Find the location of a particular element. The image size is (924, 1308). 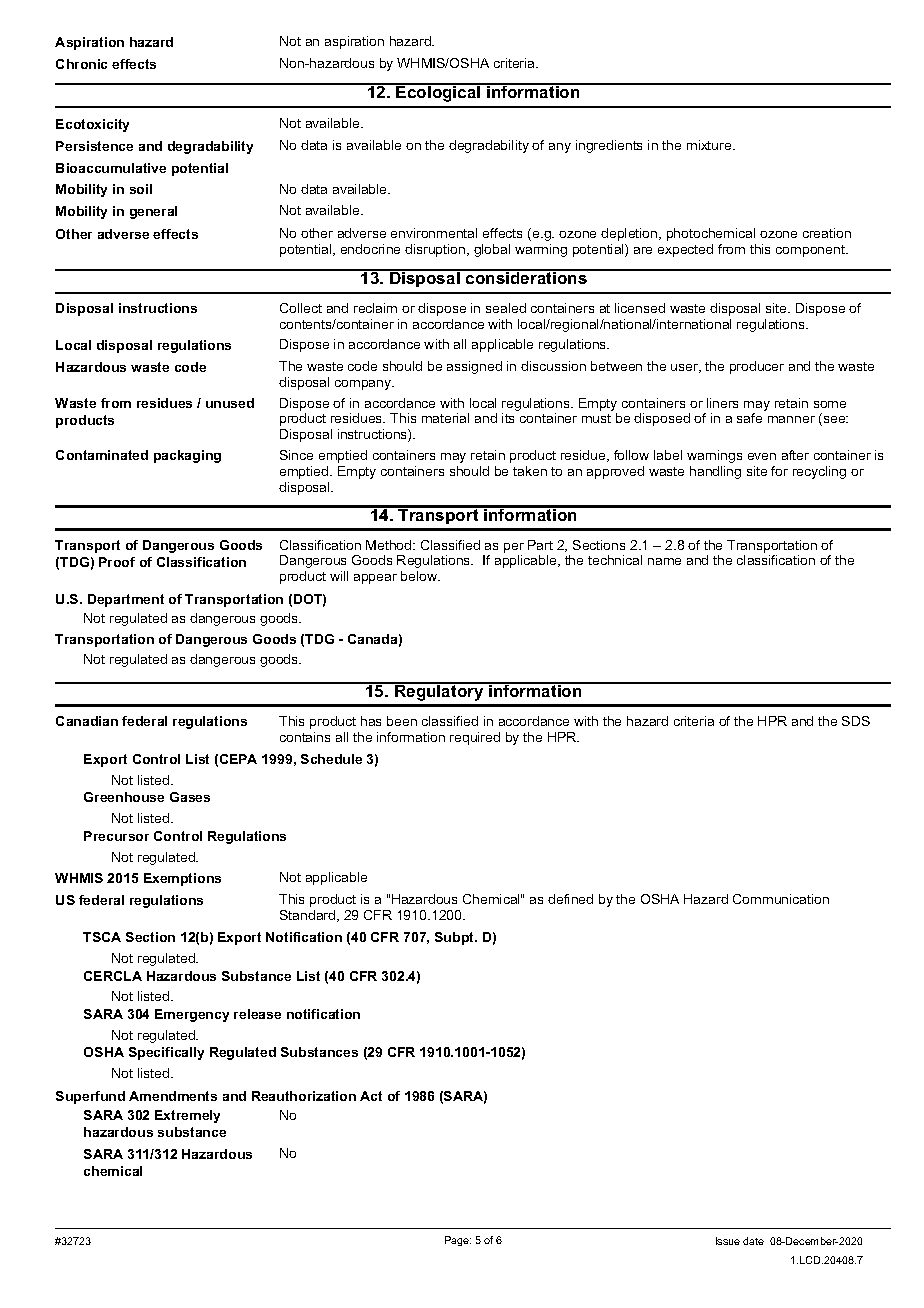

Communication is located at coordinates (781, 899).
